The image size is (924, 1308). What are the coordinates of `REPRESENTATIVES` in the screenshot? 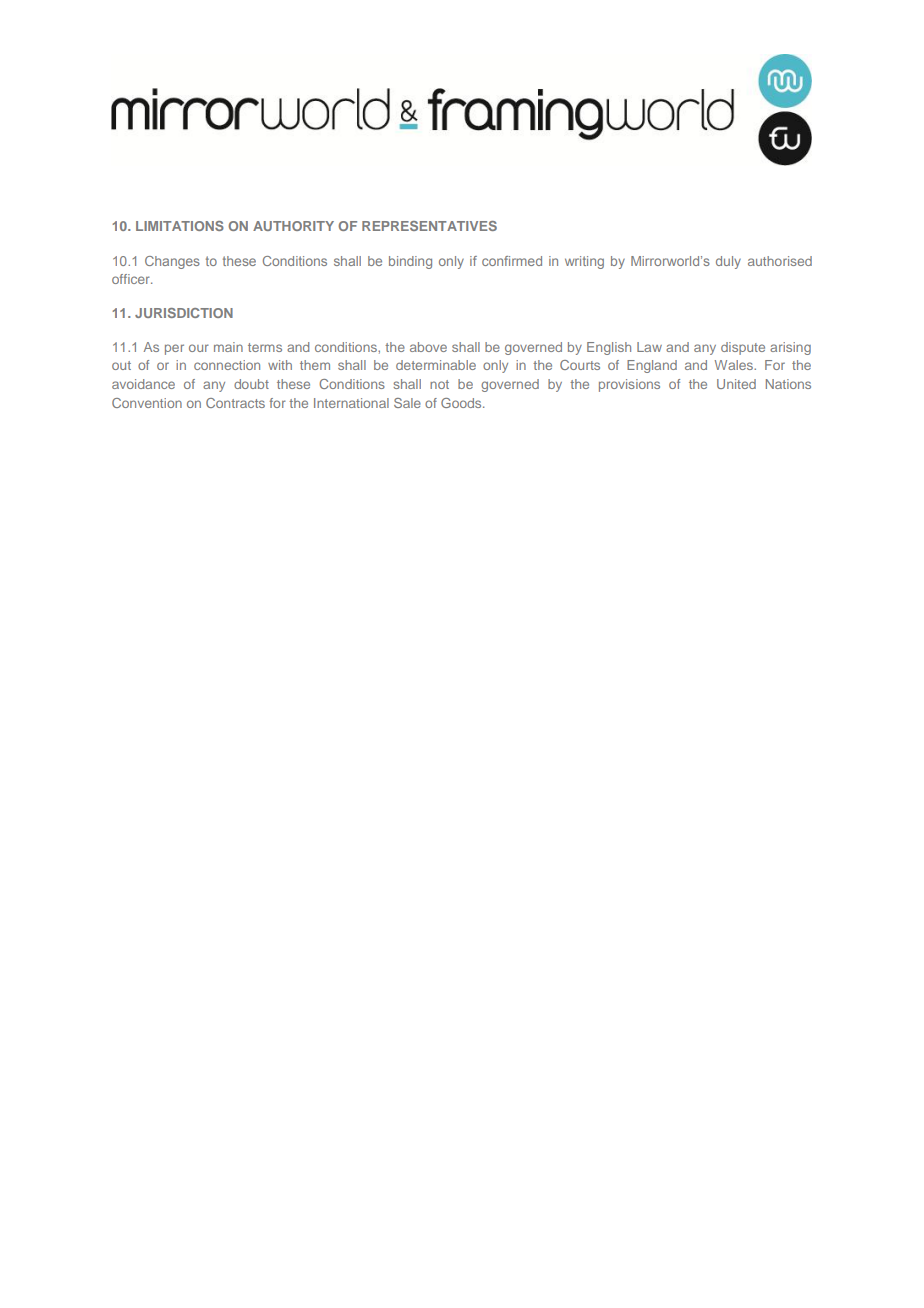 It's located at (429, 226).
